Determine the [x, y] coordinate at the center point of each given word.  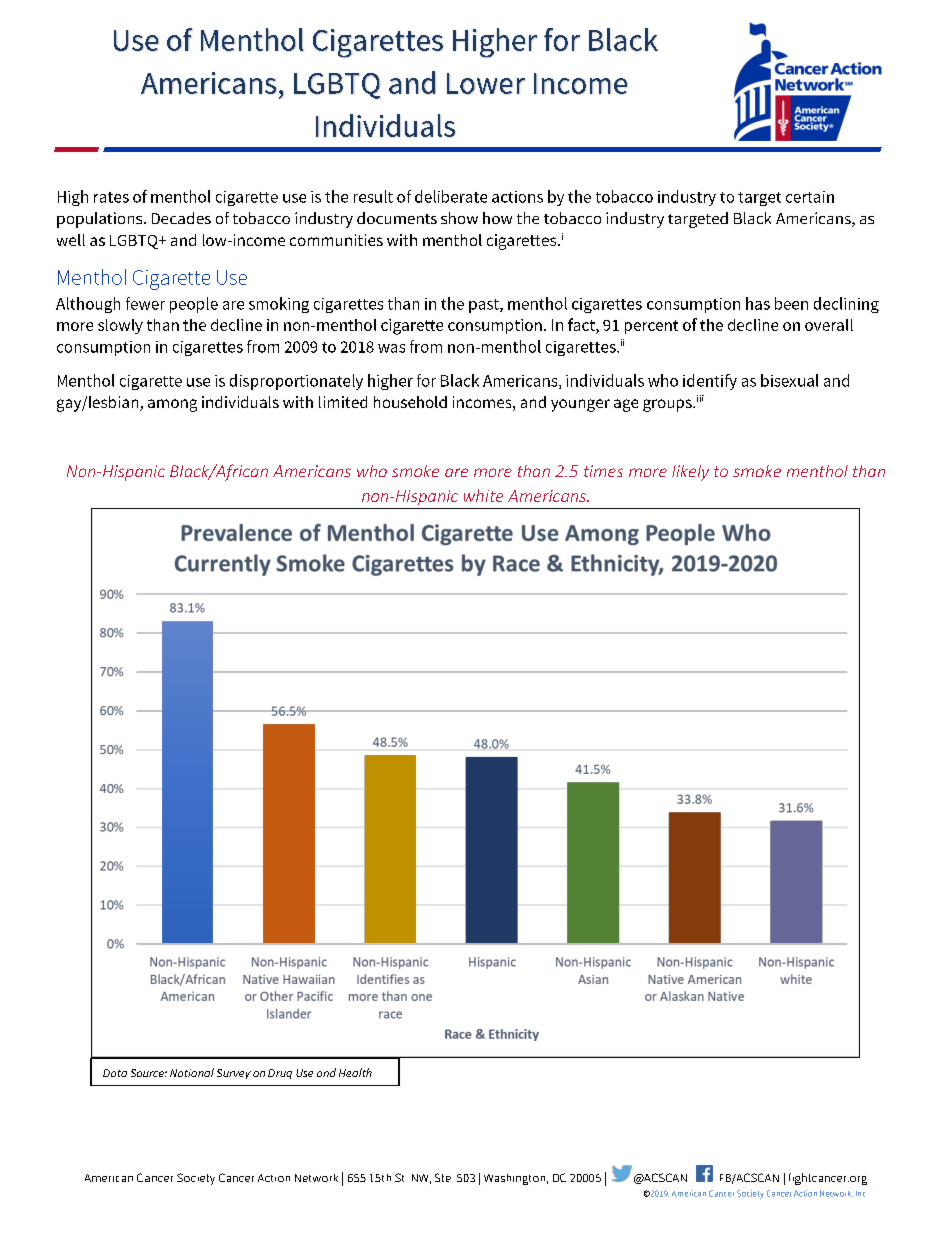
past [485, 306]
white [483, 495]
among [172, 405]
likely [690, 473]
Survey [234, 1074]
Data [115, 1073]
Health [355, 1072]
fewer [145, 303]
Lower [486, 83]
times [603, 471]
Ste [443, 1177]
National [192, 1072]
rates [111, 197]
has [758, 303]
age [626, 405]
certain [810, 197]
